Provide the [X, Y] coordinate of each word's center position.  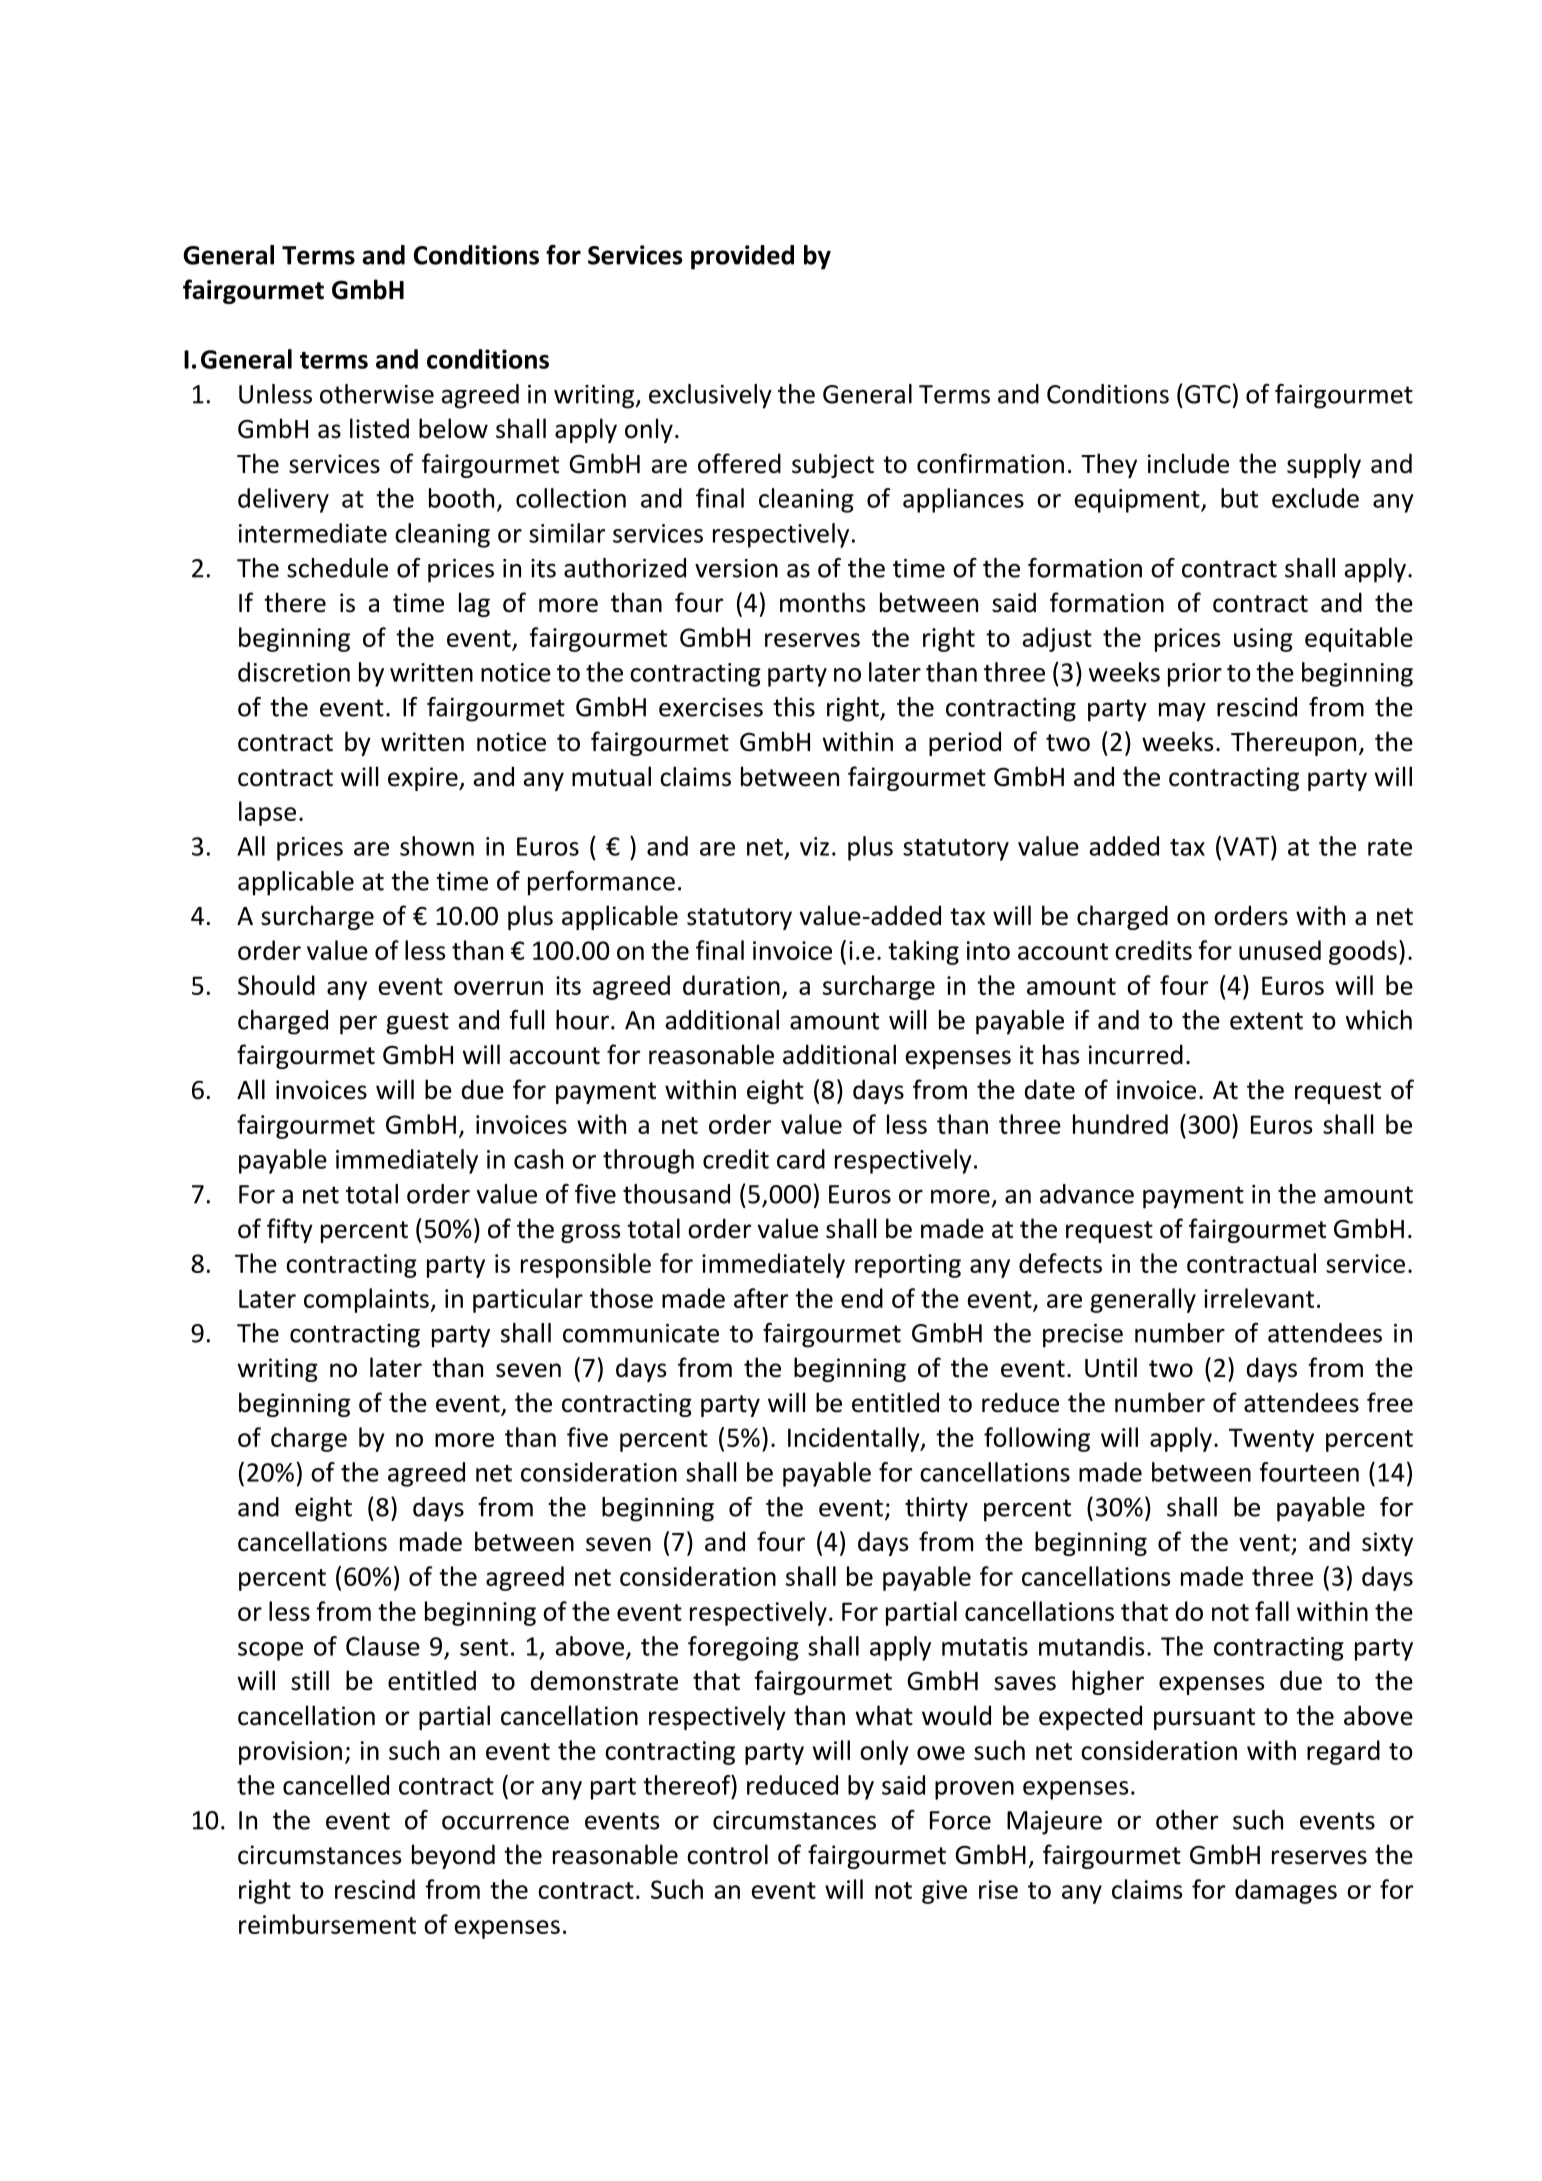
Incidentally [855, 1439]
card [801, 1159]
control [727, 1854]
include [1188, 463]
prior [1195, 675]
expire [424, 779]
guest [417, 1023]
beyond [453, 1856]
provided [742, 257]
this [794, 707]
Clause [383, 1646]
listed [379, 428]
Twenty [1271, 1440]
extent [1266, 1021]
